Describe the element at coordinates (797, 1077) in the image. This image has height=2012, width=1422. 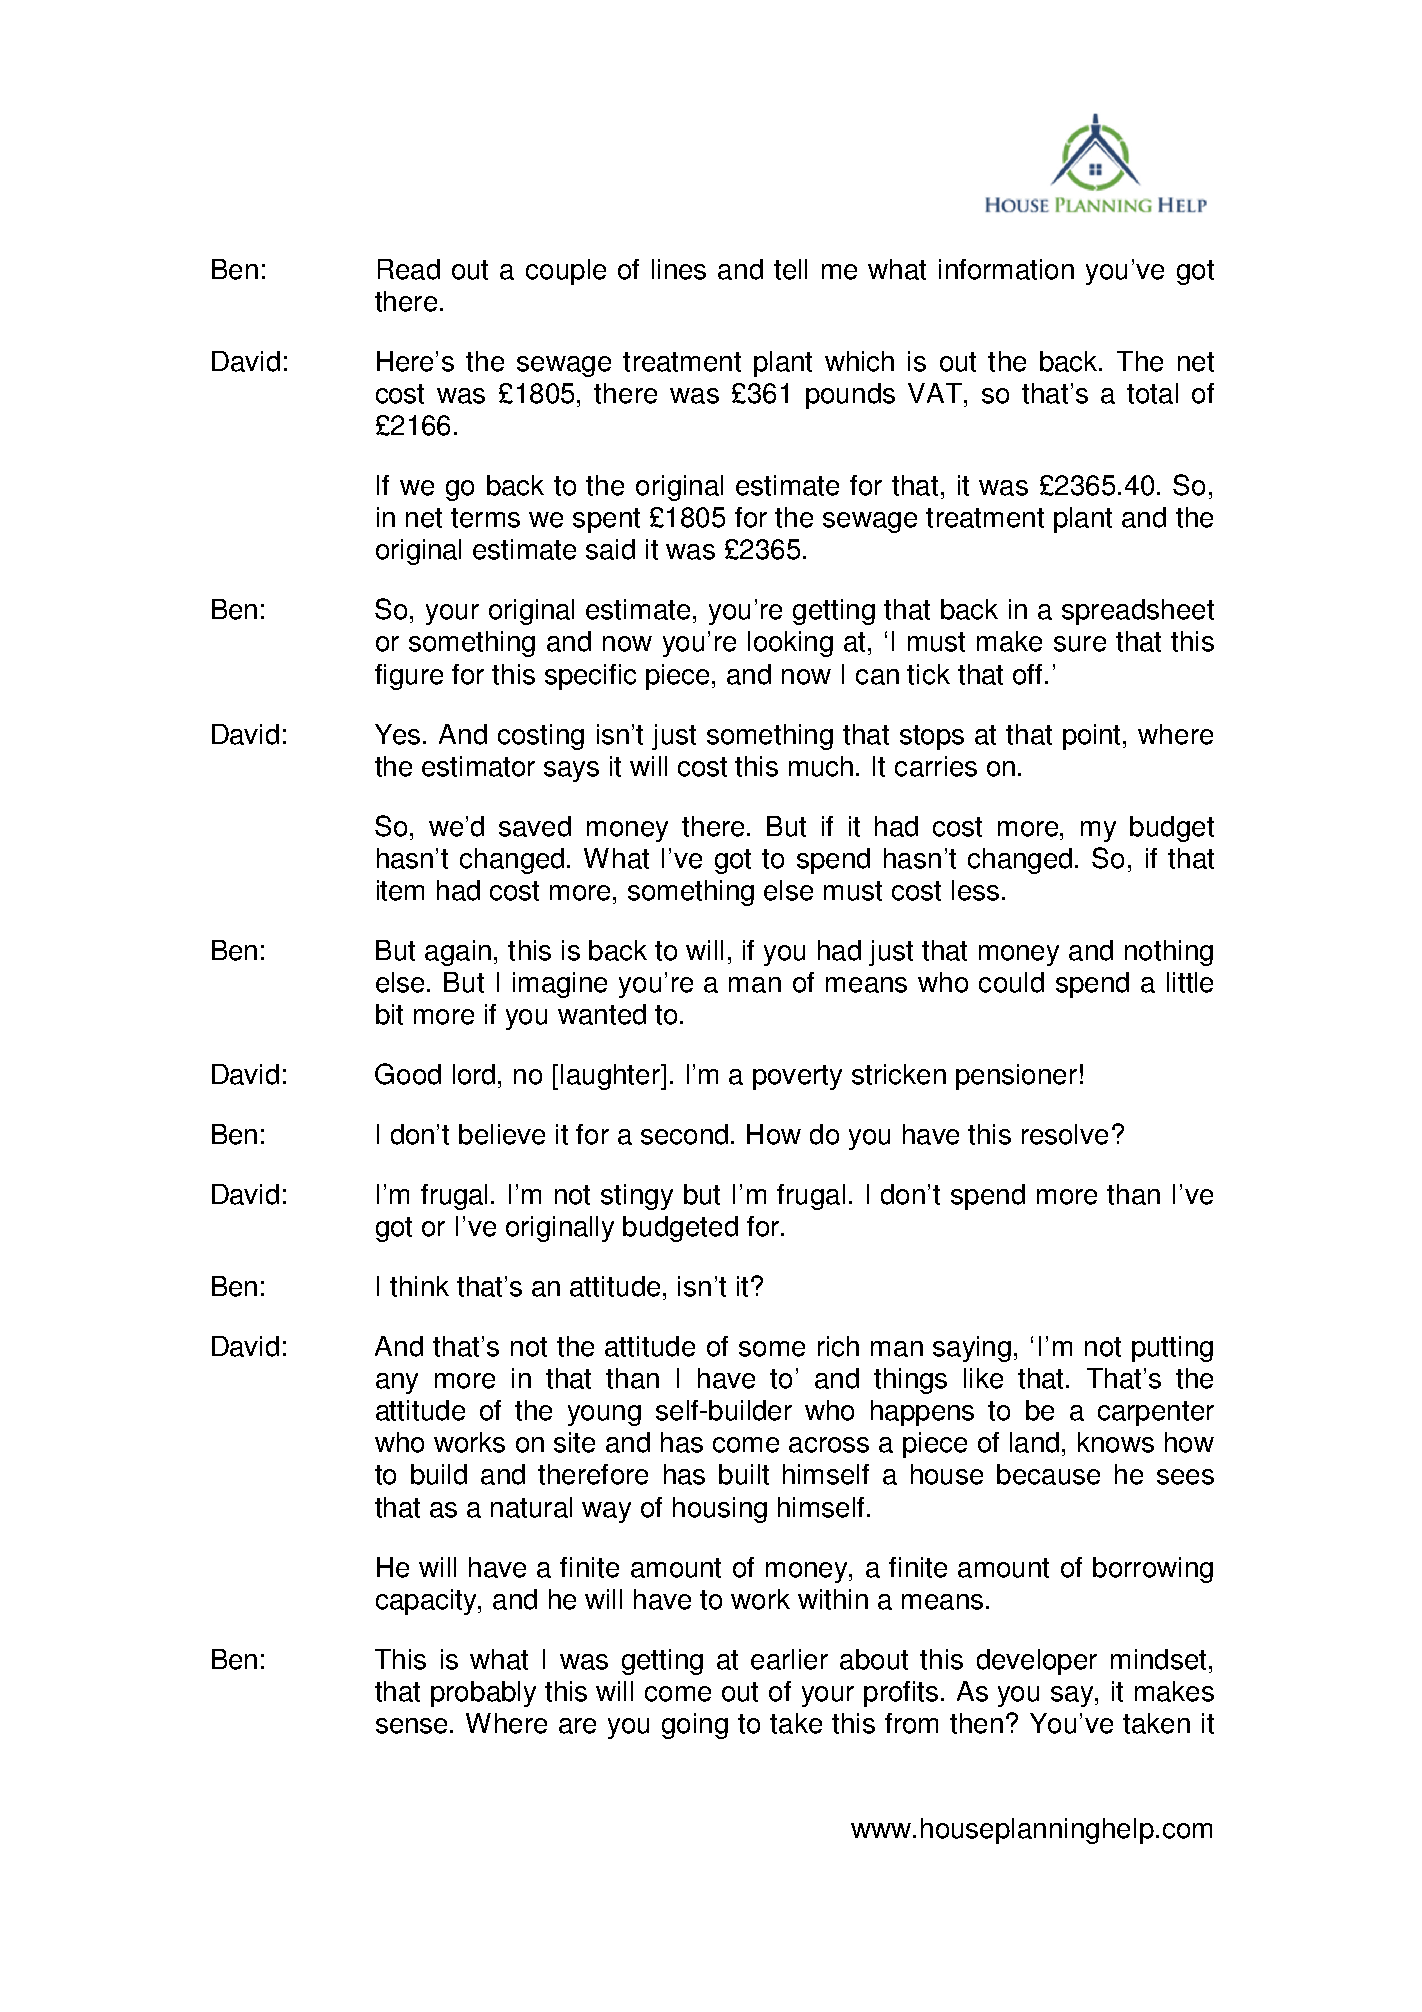
I see `poverty` at that location.
